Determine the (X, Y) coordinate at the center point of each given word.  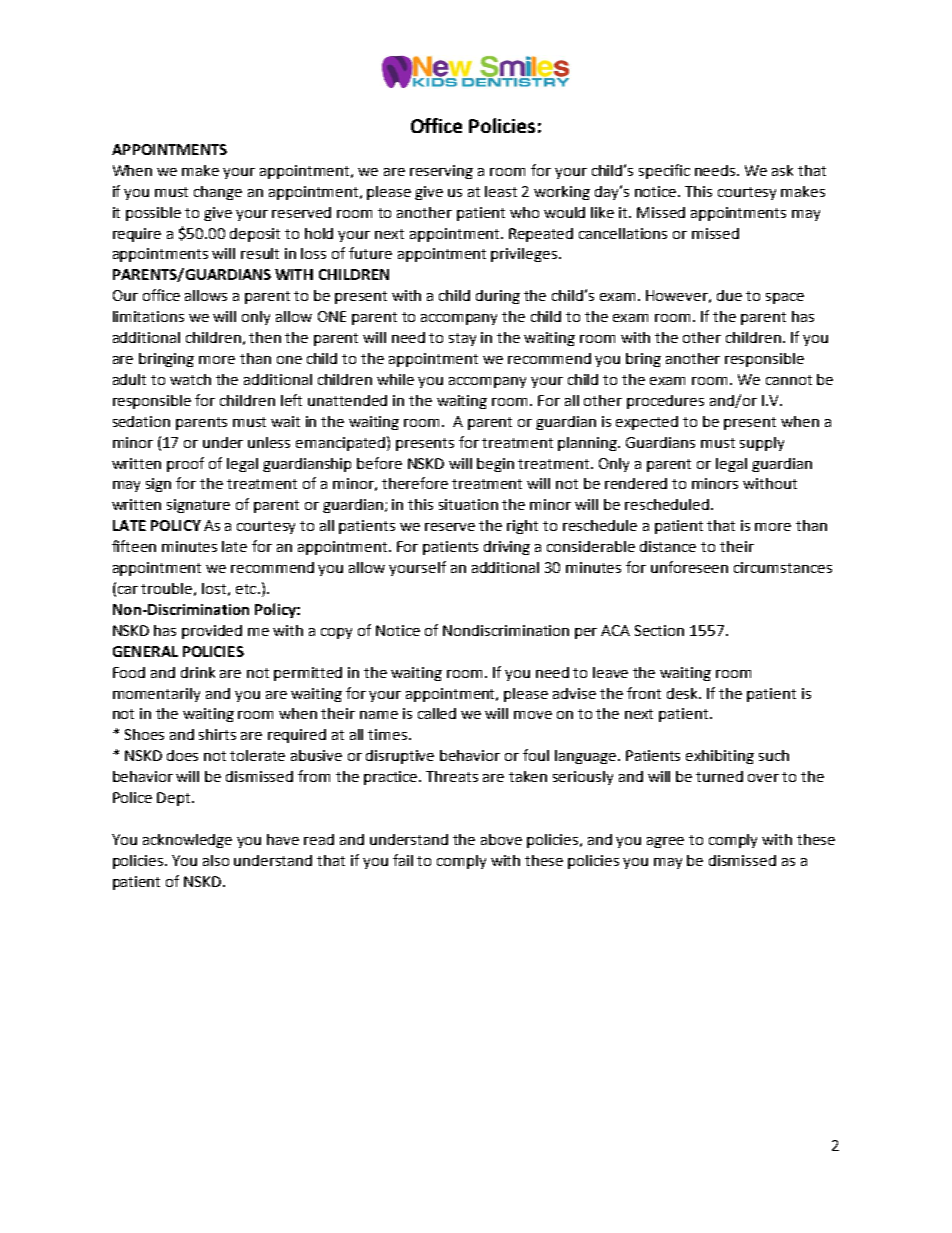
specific (664, 171)
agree (665, 842)
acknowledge (187, 841)
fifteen (134, 546)
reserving (441, 172)
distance (668, 546)
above (501, 839)
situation (468, 504)
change (218, 193)
